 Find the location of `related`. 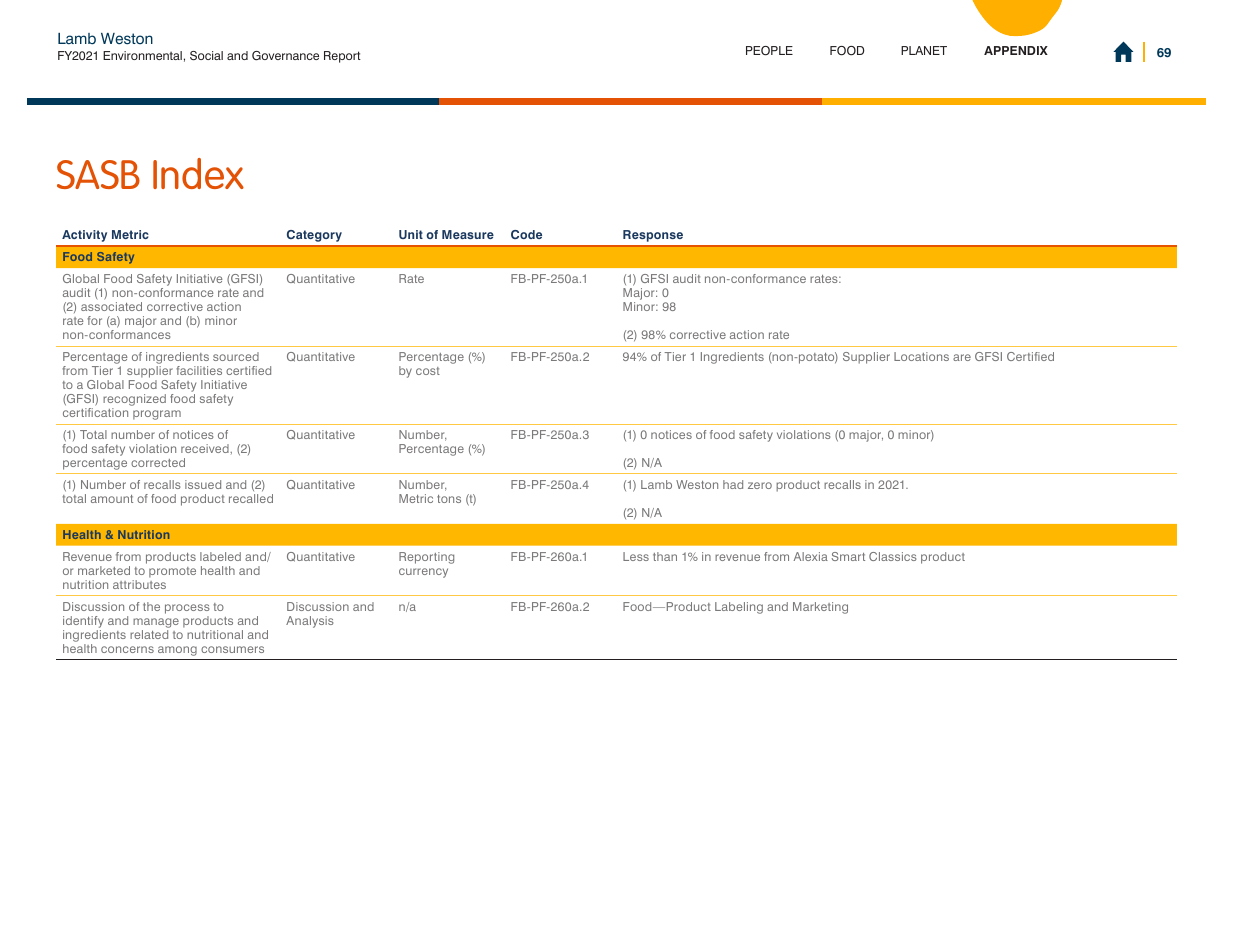

related is located at coordinates (149, 634).
